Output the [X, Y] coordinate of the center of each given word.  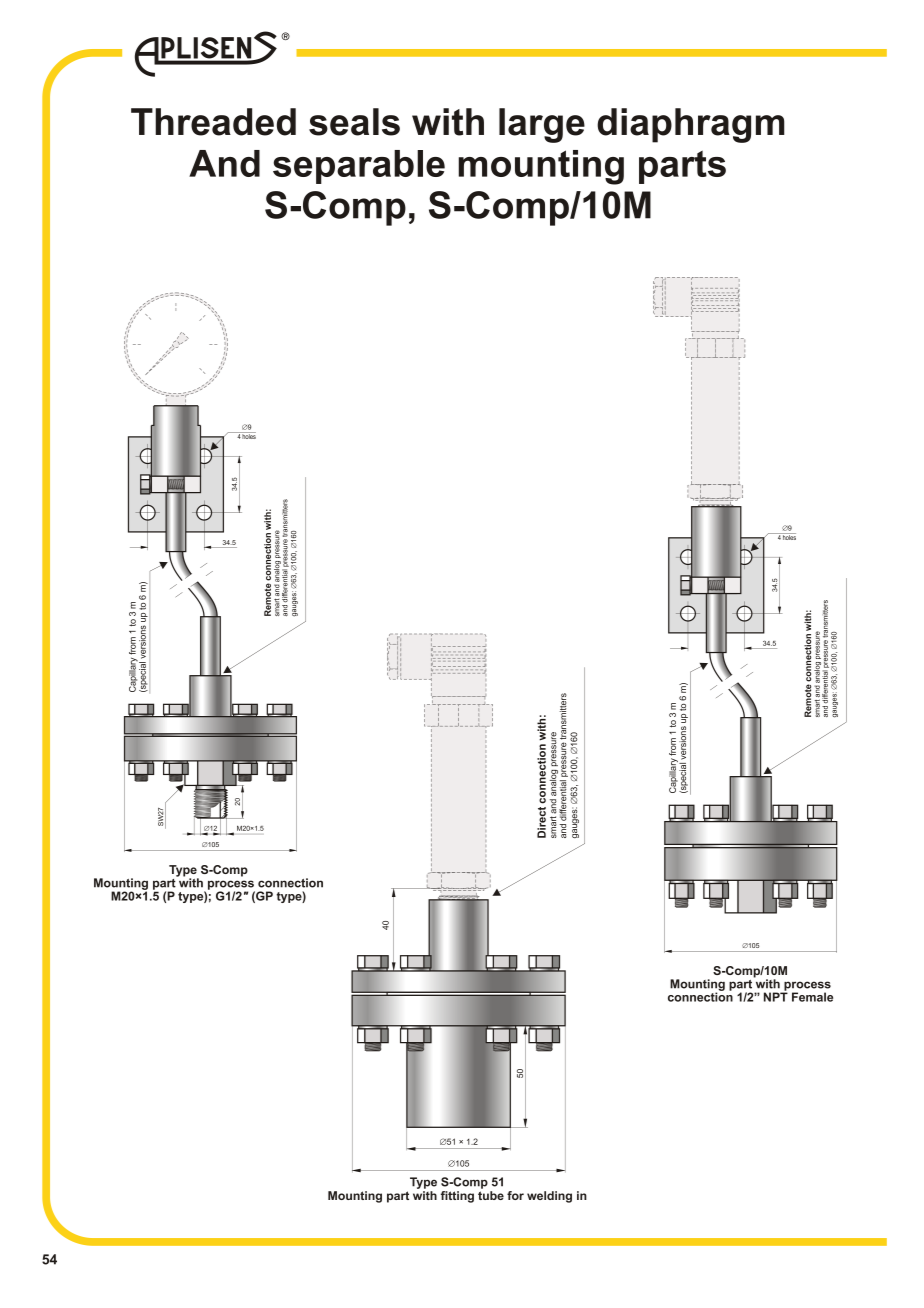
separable [359, 167]
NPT [776, 996]
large [542, 125]
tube [491, 1194]
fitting [457, 1197]
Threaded [213, 122]
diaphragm [691, 125]
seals [354, 122]
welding [549, 1197]
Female [812, 997]
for [515, 1195]
